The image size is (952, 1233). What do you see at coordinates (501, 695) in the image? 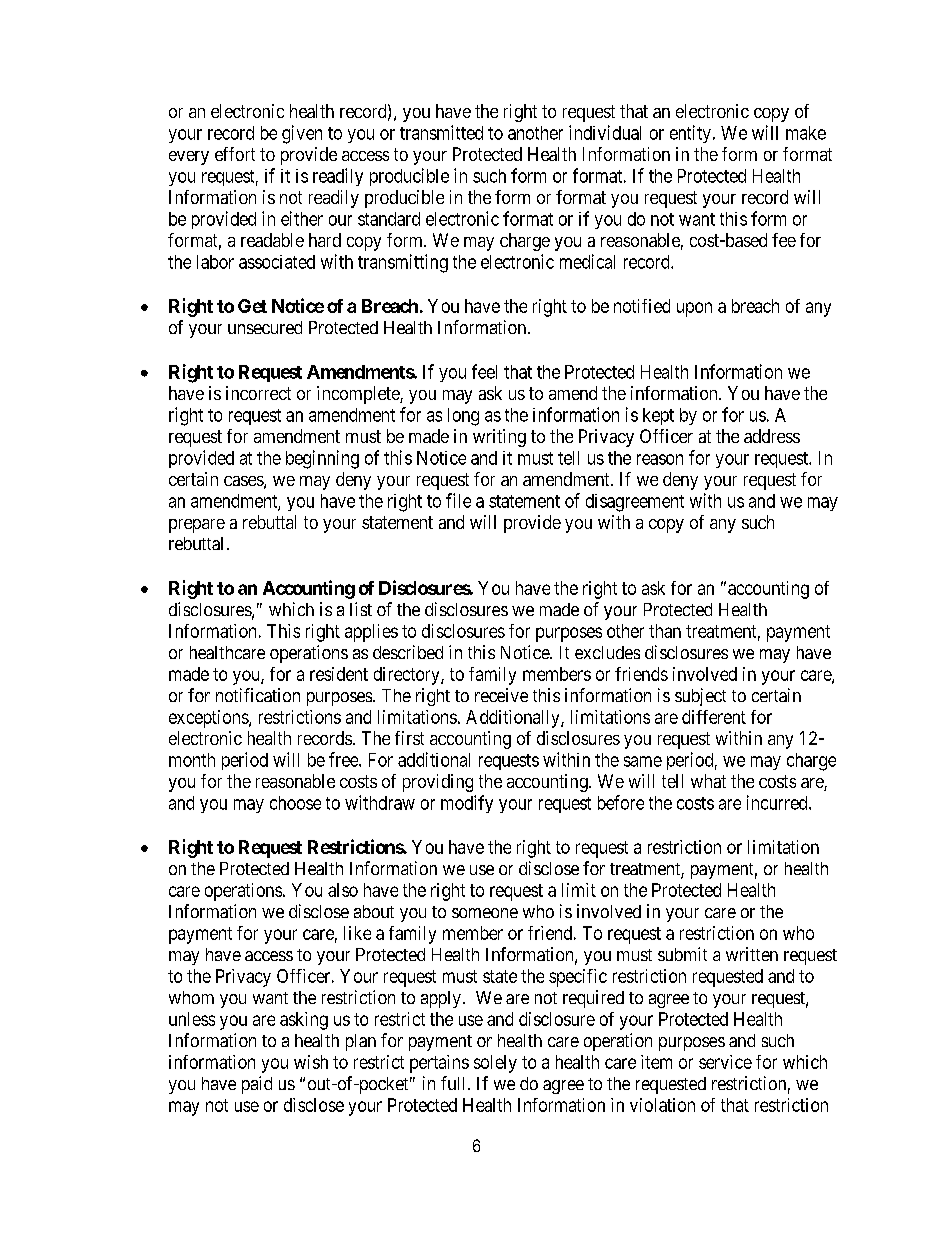
I see `receive` at bounding box center [501, 695].
